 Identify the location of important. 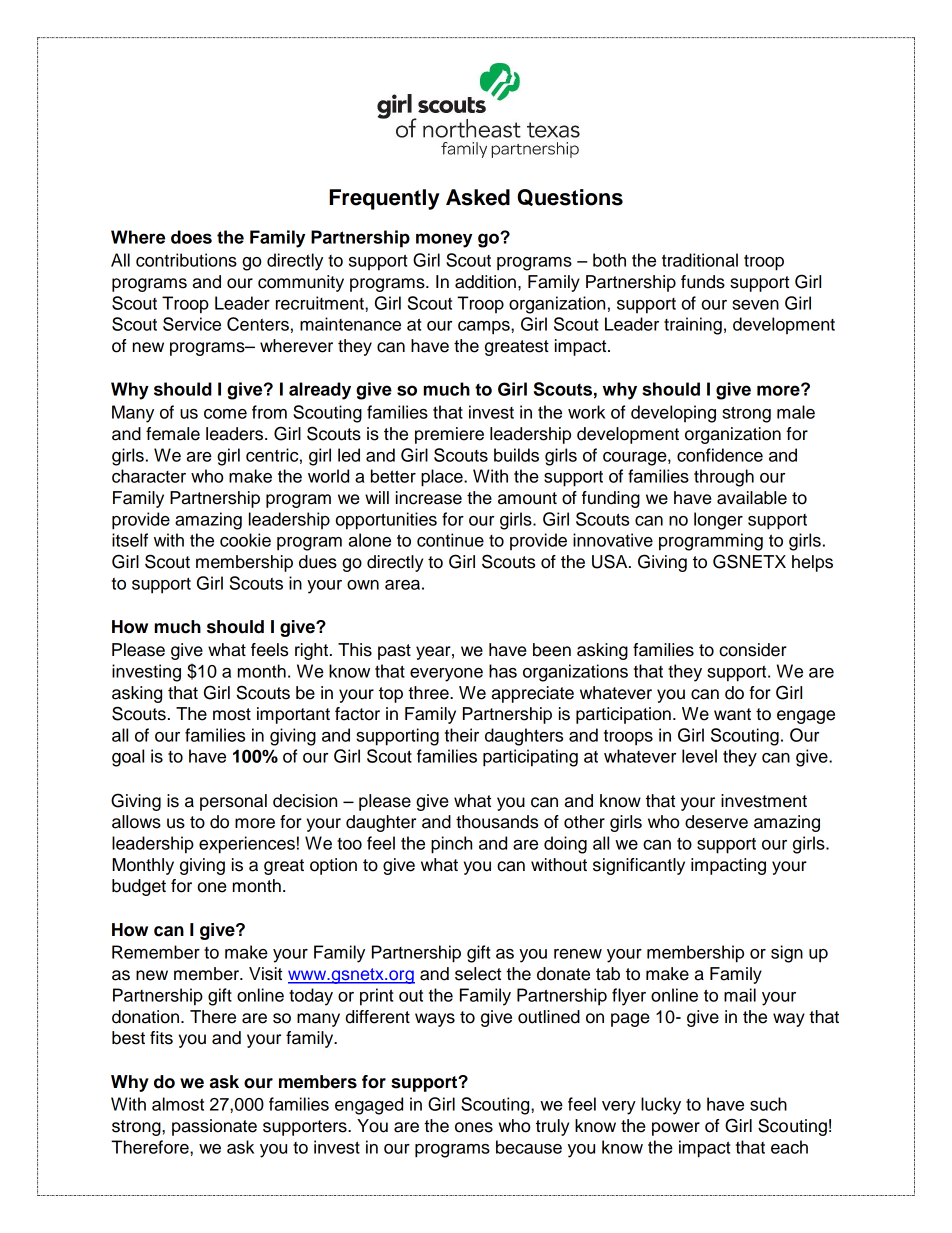
(293, 715).
